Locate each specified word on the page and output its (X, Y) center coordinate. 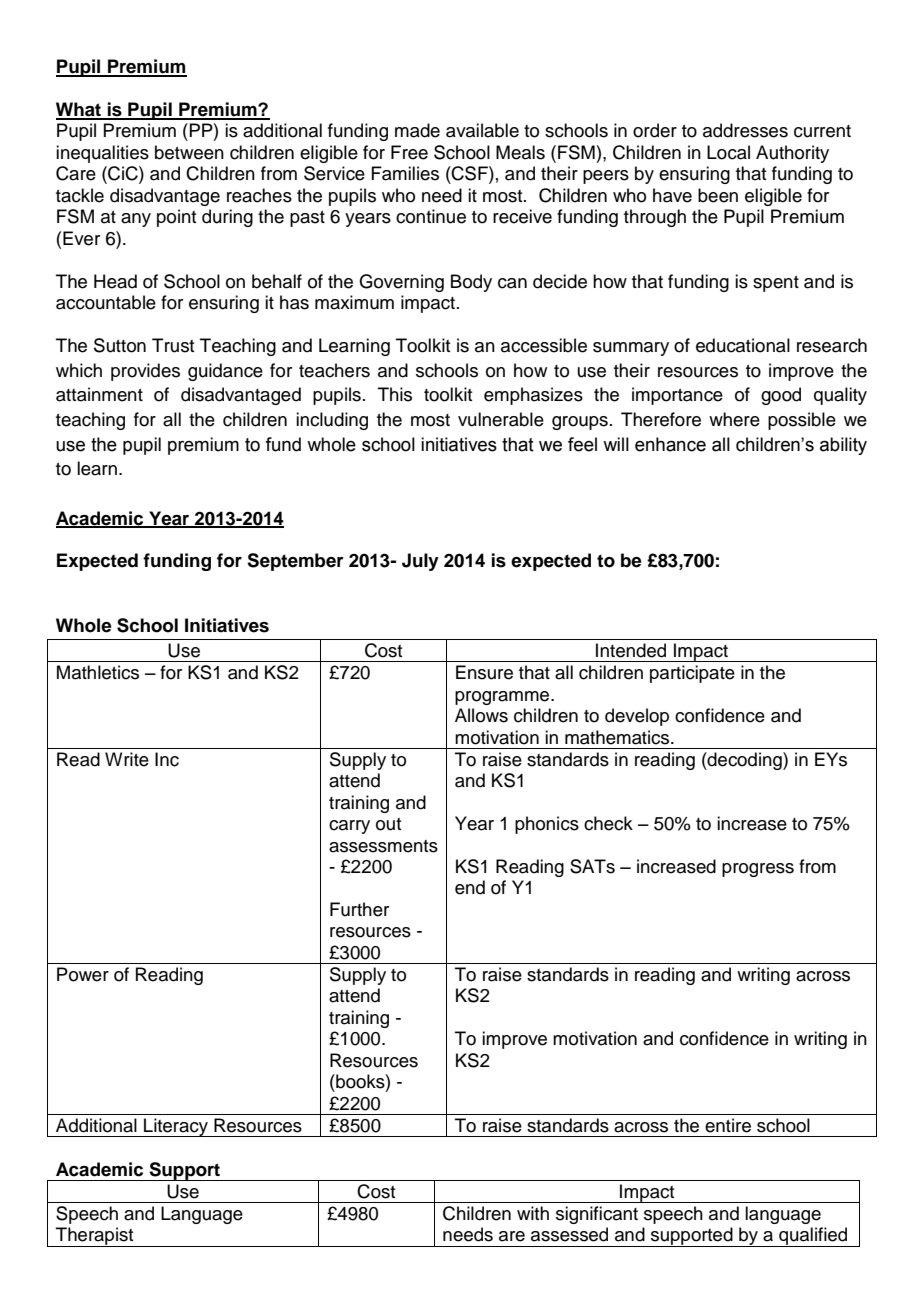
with (533, 1213)
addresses (745, 130)
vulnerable (501, 419)
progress (758, 870)
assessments (383, 846)
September (295, 562)
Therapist (95, 1237)
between (189, 152)
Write (127, 759)
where (734, 419)
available (482, 130)
